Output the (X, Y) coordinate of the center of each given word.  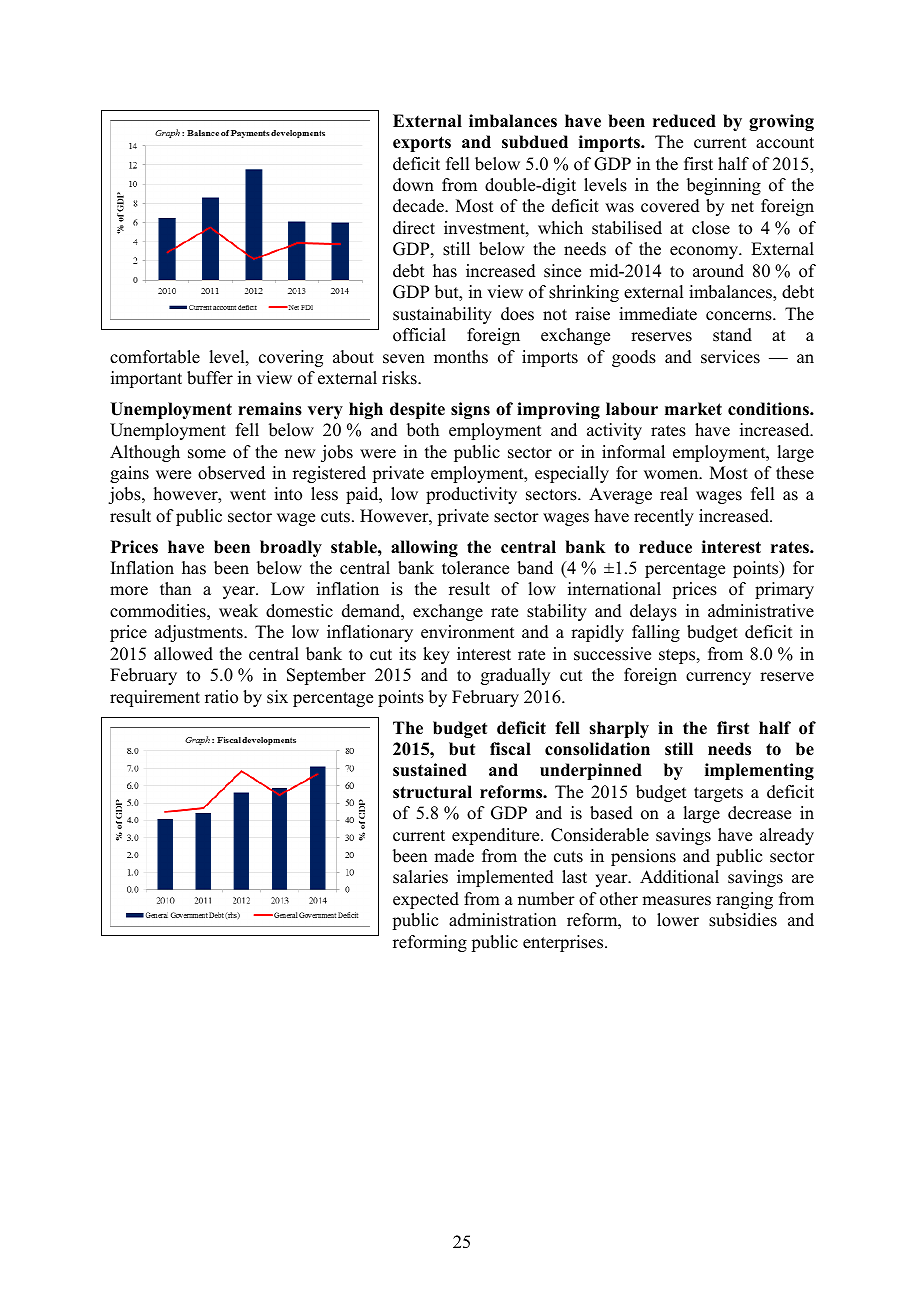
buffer (210, 378)
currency (718, 678)
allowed (183, 654)
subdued (535, 142)
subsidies (743, 920)
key (436, 655)
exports (422, 144)
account (785, 143)
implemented (505, 878)
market (693, 409)
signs (470, 410)
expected (426, 900)
